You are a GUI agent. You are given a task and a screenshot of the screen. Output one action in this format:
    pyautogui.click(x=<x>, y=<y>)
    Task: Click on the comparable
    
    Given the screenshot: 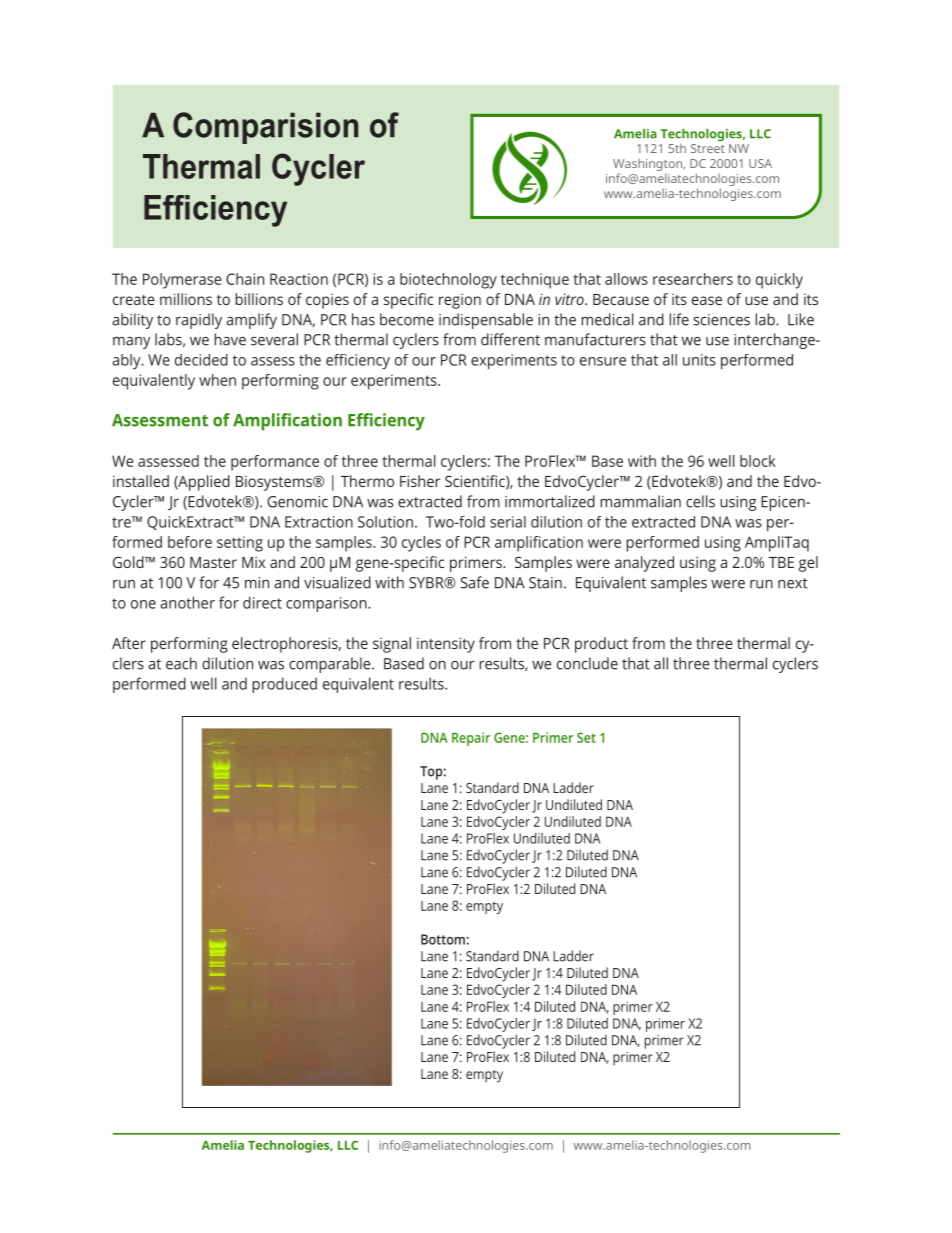 What is the action you would take?
    pyautogui.click(x=331, y=665)
